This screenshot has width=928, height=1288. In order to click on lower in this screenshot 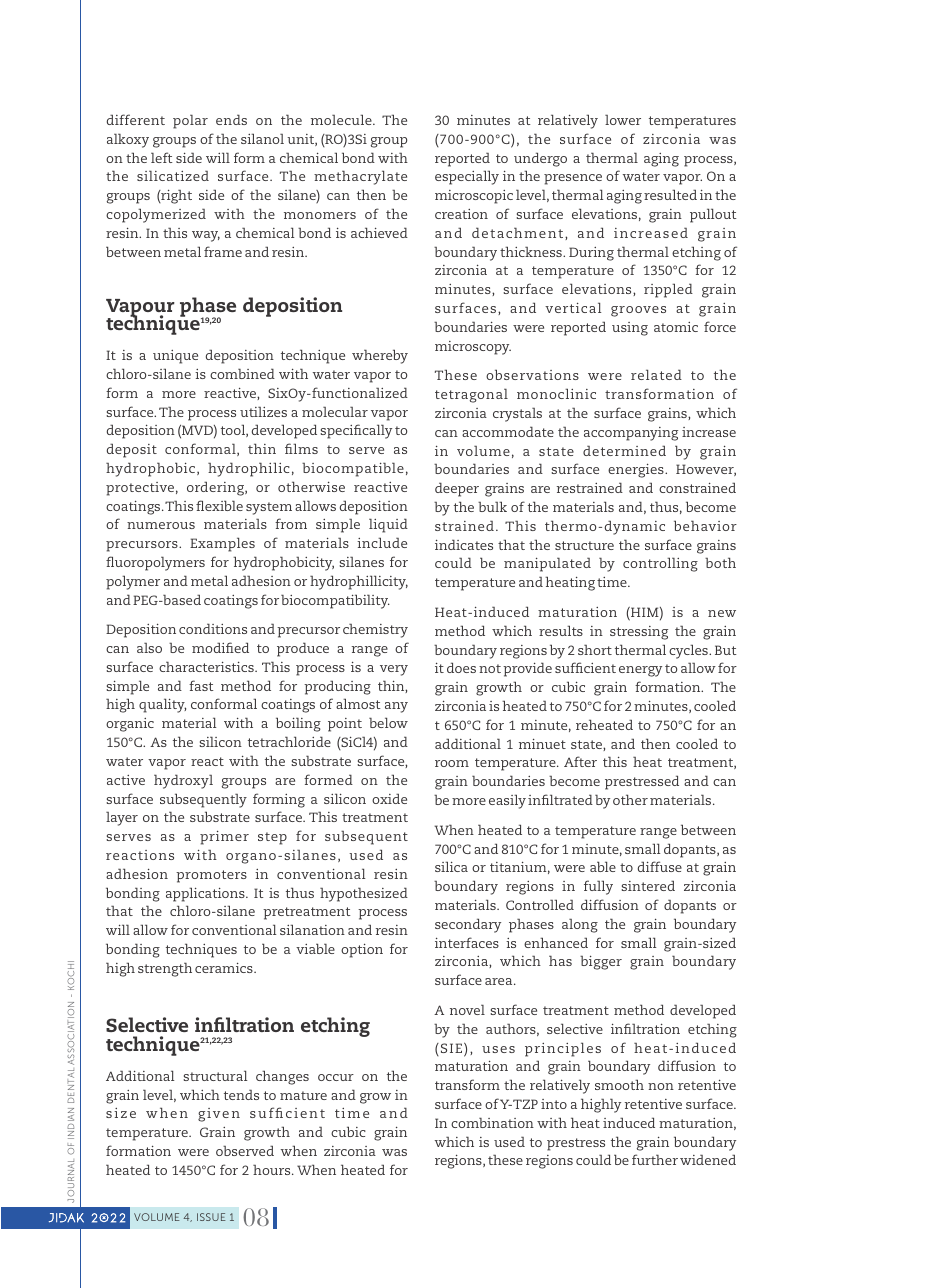, I will do `click(623, 119)`.
